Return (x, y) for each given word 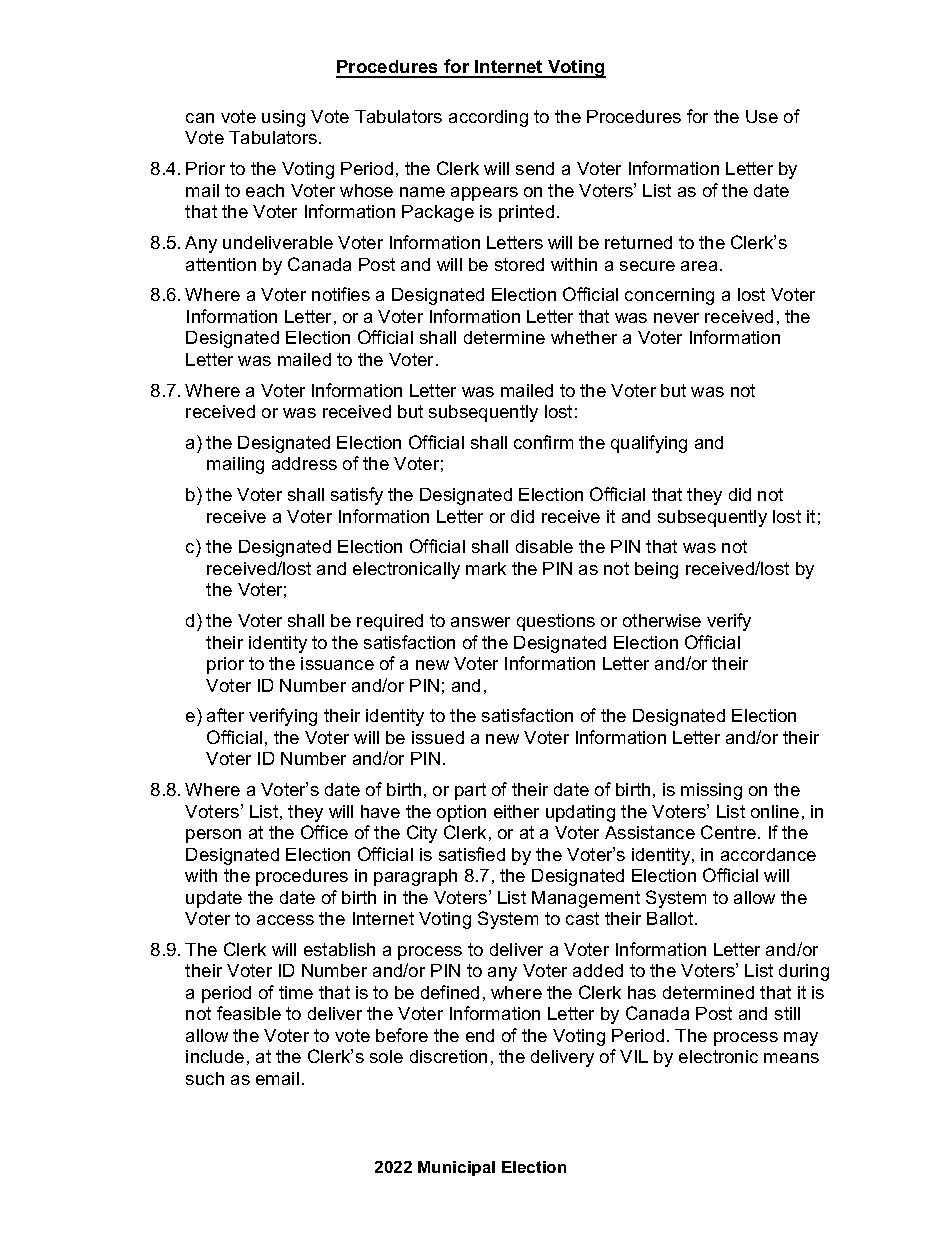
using (283, 118)
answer (480, 622)
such (205, 1078)
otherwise (662, 620)
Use (762, 116)
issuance (337, 663)
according (488, 118)
